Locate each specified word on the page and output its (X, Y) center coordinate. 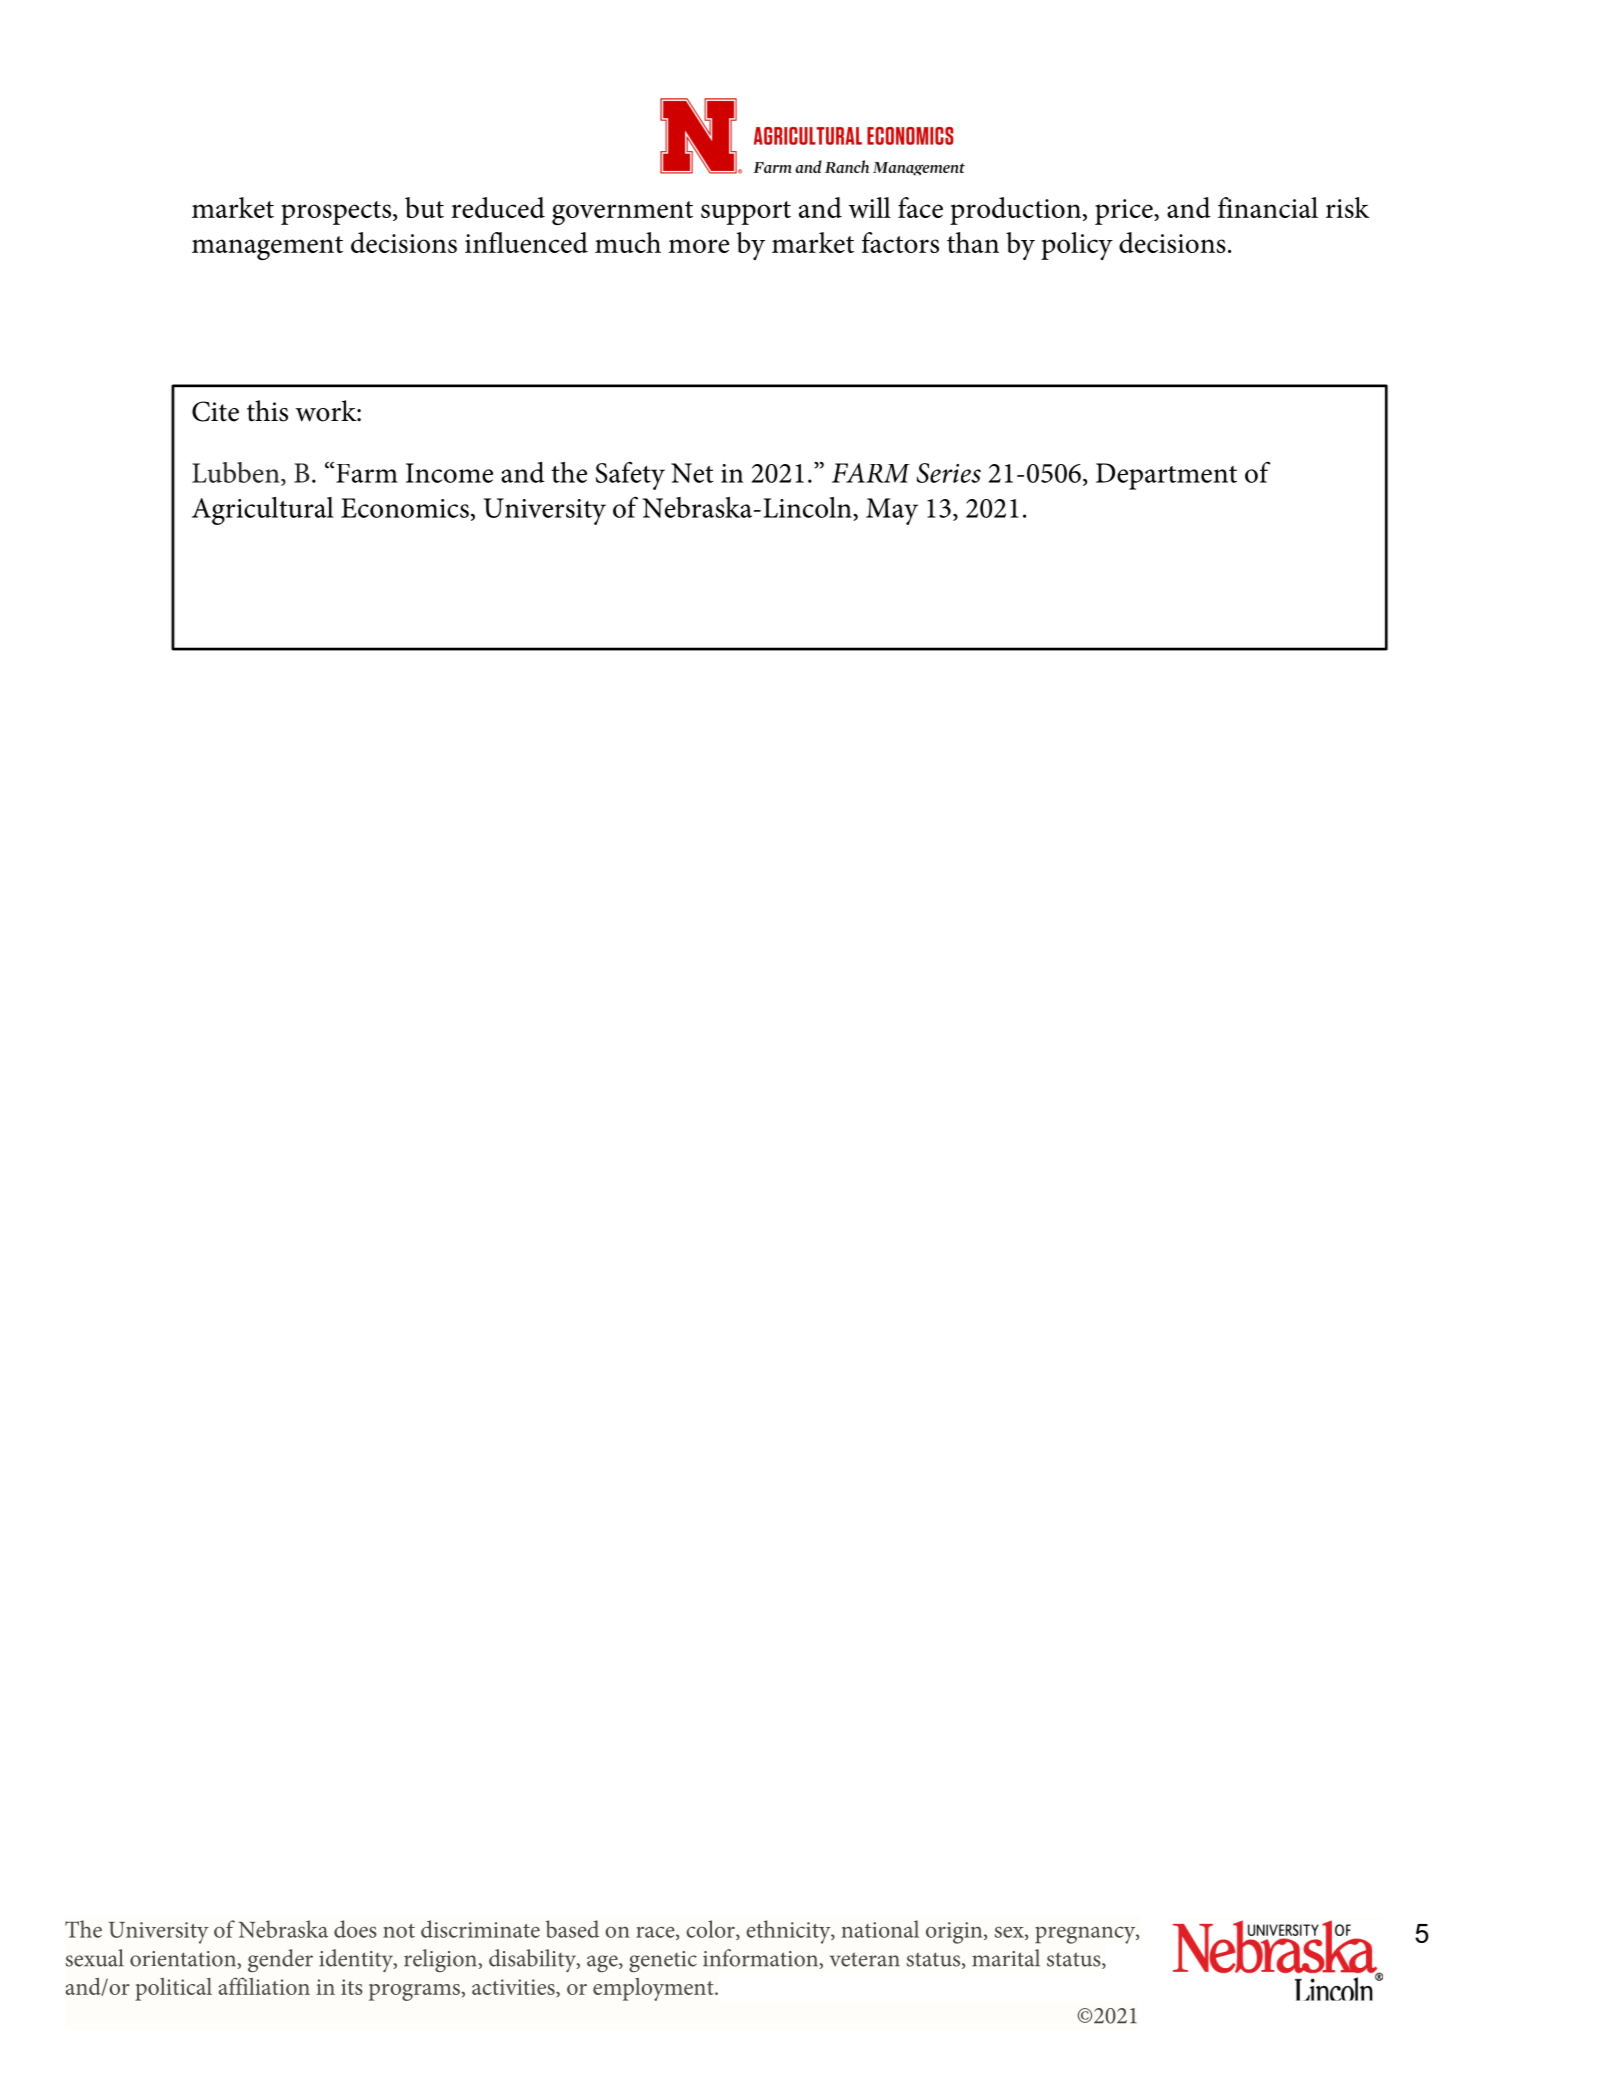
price (1125, 212)
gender (280, 1960)
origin (955, 1933)
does (355, 1929)
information (762, 1959)
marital (1006, 1958)
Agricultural (263, 511)
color (711, 1930)
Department (1166, 476)
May (892, 511)
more (699, 246)
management (267, 248)
